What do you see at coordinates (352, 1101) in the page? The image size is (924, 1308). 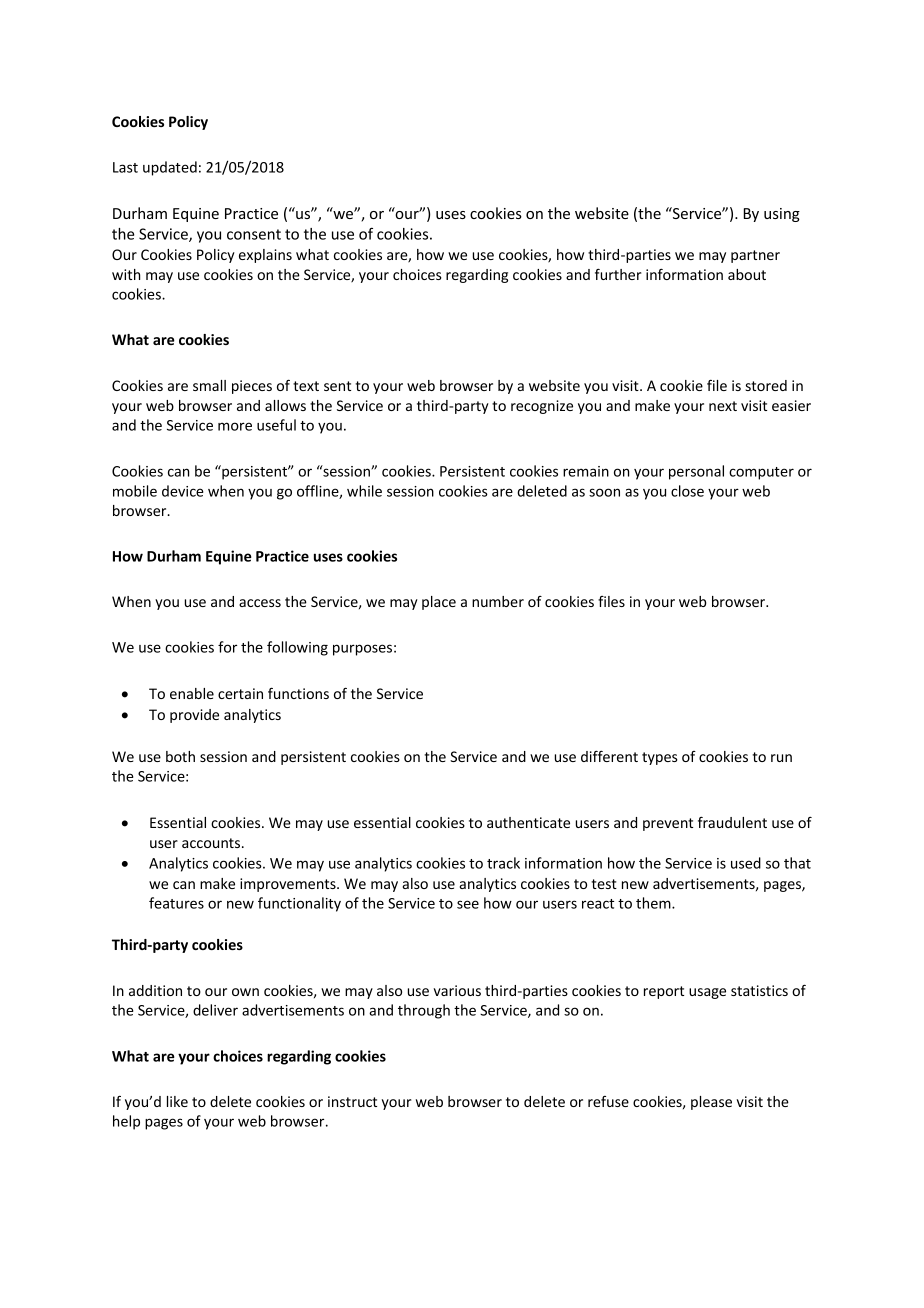 I see `instruct` at bounding box center [352, 1101].
